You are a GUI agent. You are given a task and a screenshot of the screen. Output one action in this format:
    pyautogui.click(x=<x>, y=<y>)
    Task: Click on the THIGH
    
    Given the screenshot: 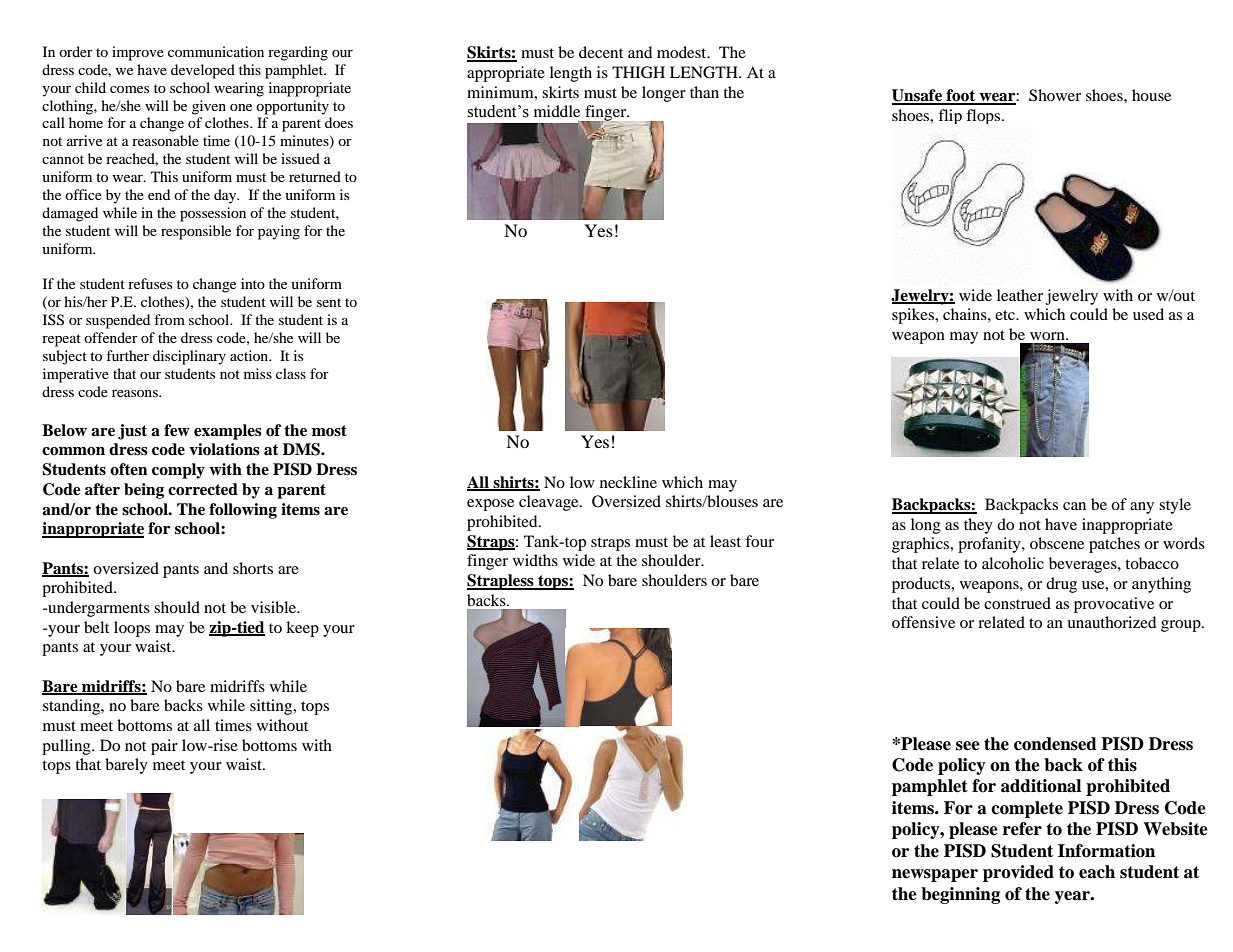 What is the action you would take?
    pyautogui.click(x=638, y=72)
